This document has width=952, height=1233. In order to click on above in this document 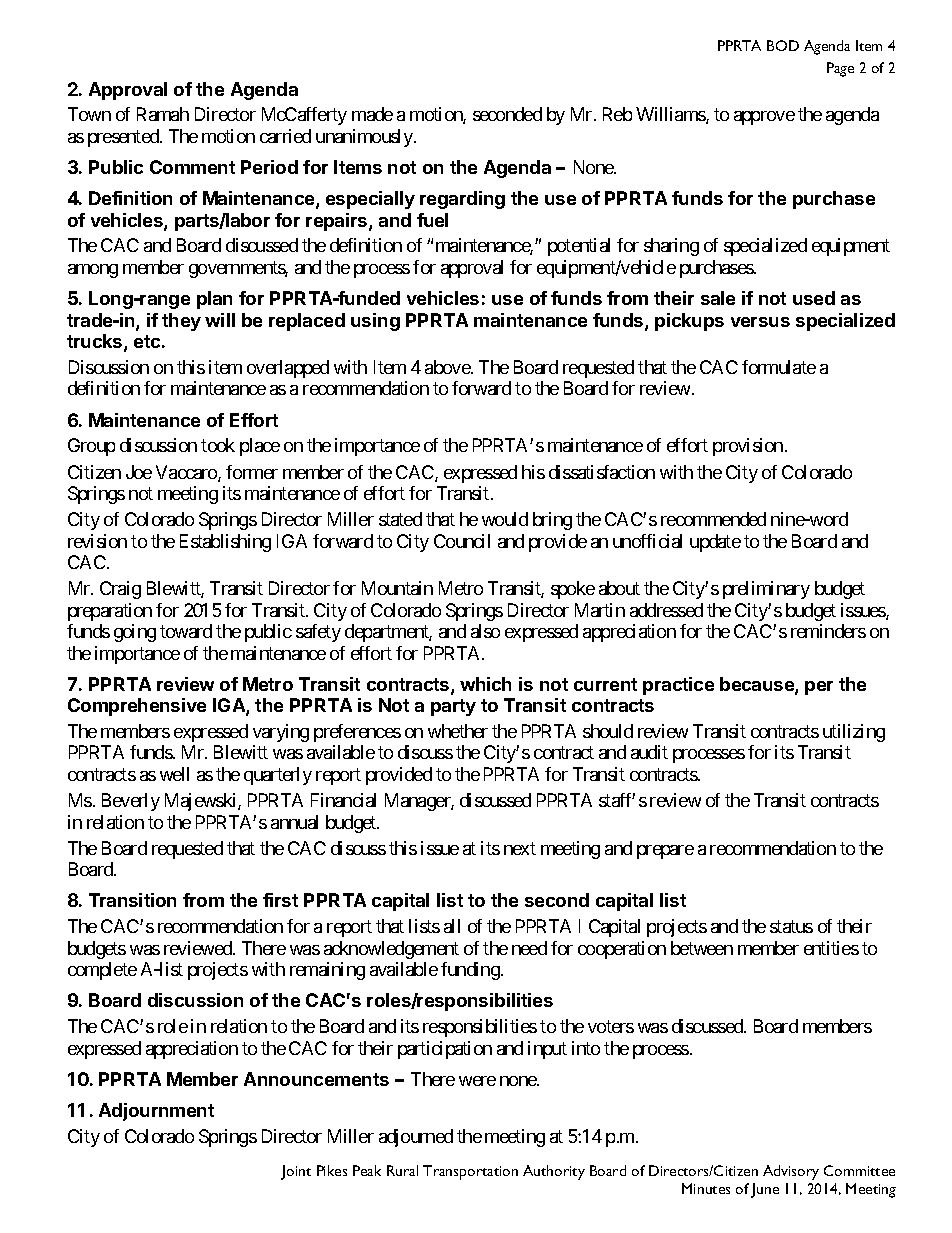, I will do `click(448, 367)`.
